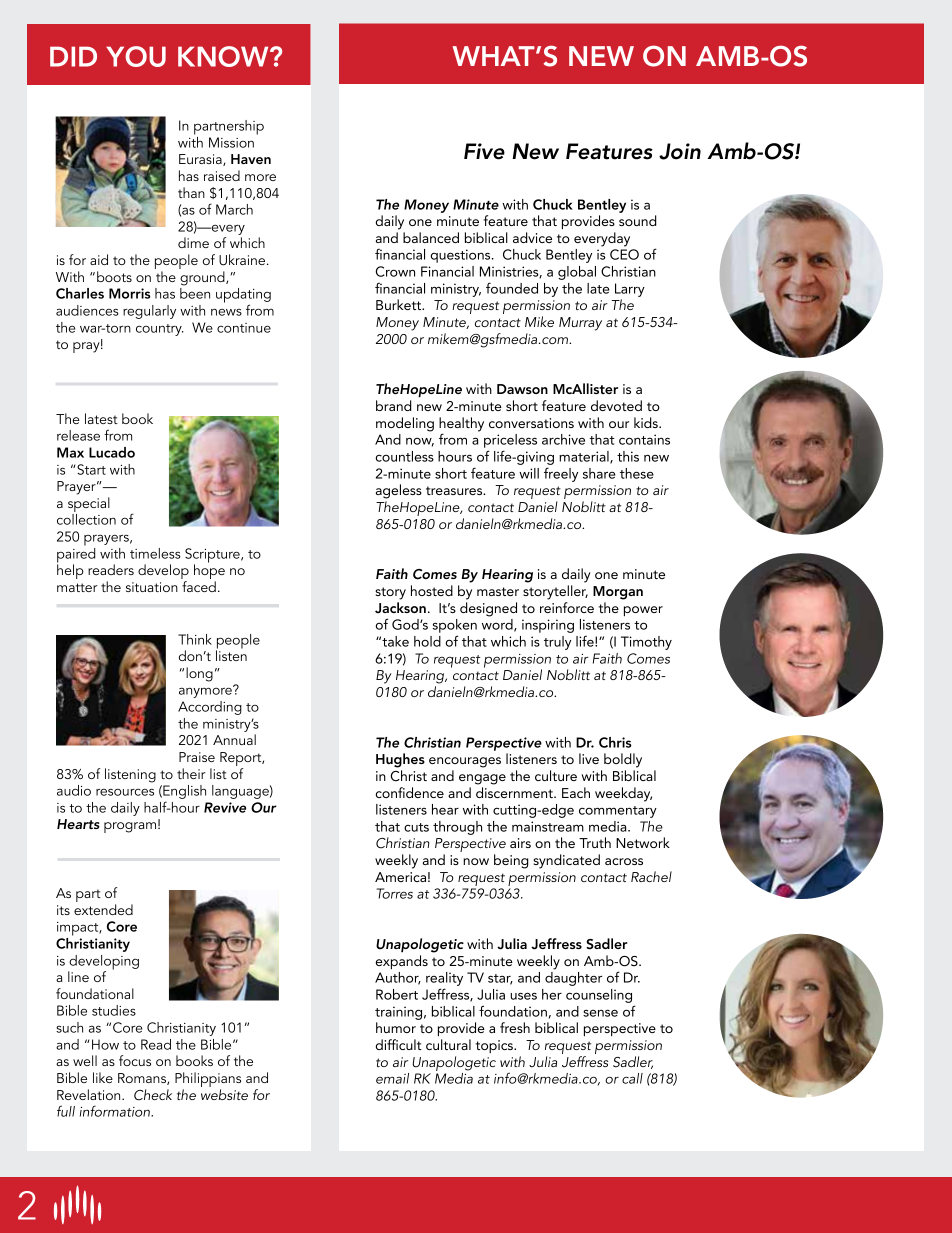  What do you see at coordinates (135, 1060) in the page?
I see `focus` at bounding box center [135, 1060].
